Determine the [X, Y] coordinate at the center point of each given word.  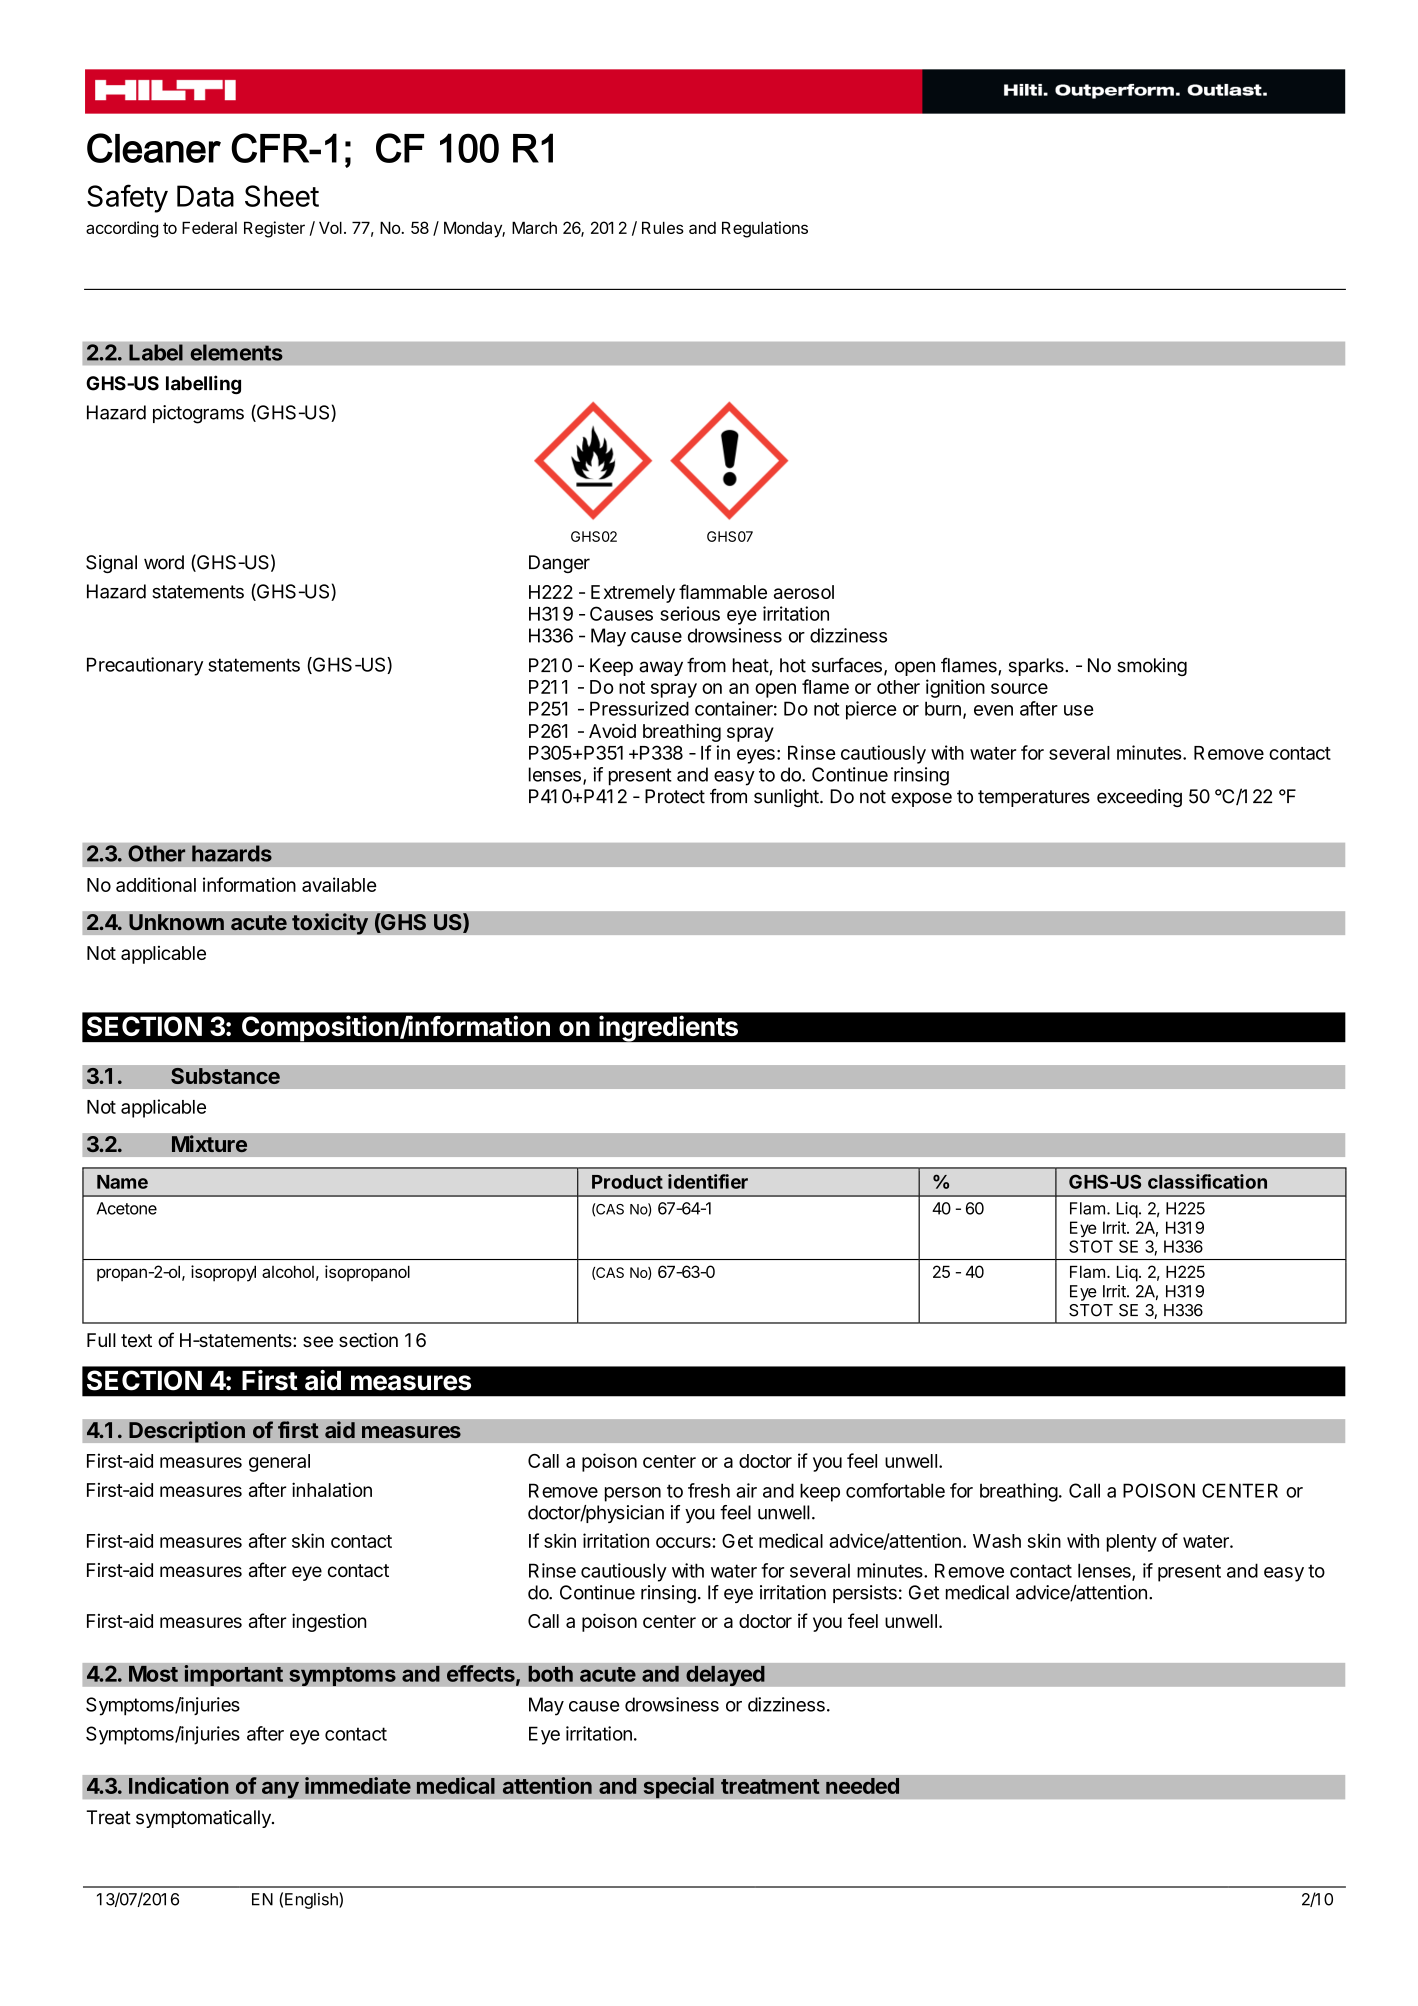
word [164, 562]
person [633, 1494]
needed [862, 1786]
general [279, 1463]
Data [205, 196]
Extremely [633, 594]
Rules [663, 227]
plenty [1132, 1543]
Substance [225, 1076]
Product [627, 1182]
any [280, 1790]
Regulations [765, 229]
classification [1207, 1181]
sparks [1037, 667]
